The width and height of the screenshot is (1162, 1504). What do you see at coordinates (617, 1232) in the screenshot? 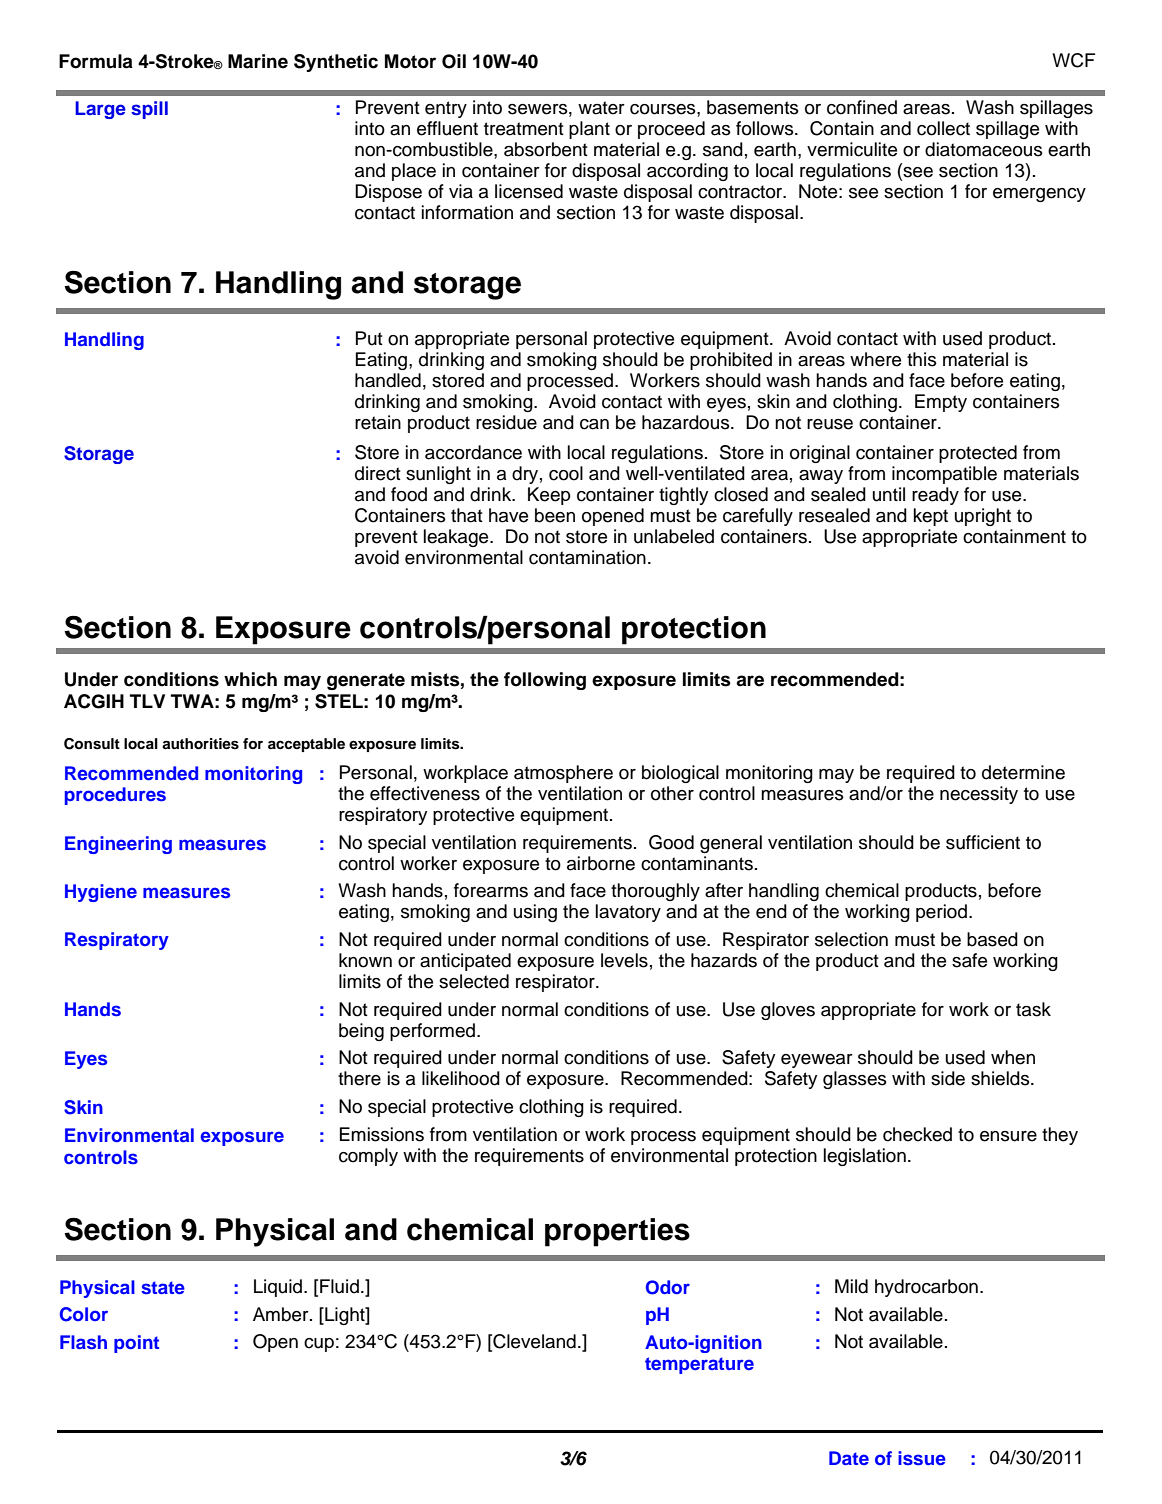
I see `properties` at bounding box center [617, 1232].
